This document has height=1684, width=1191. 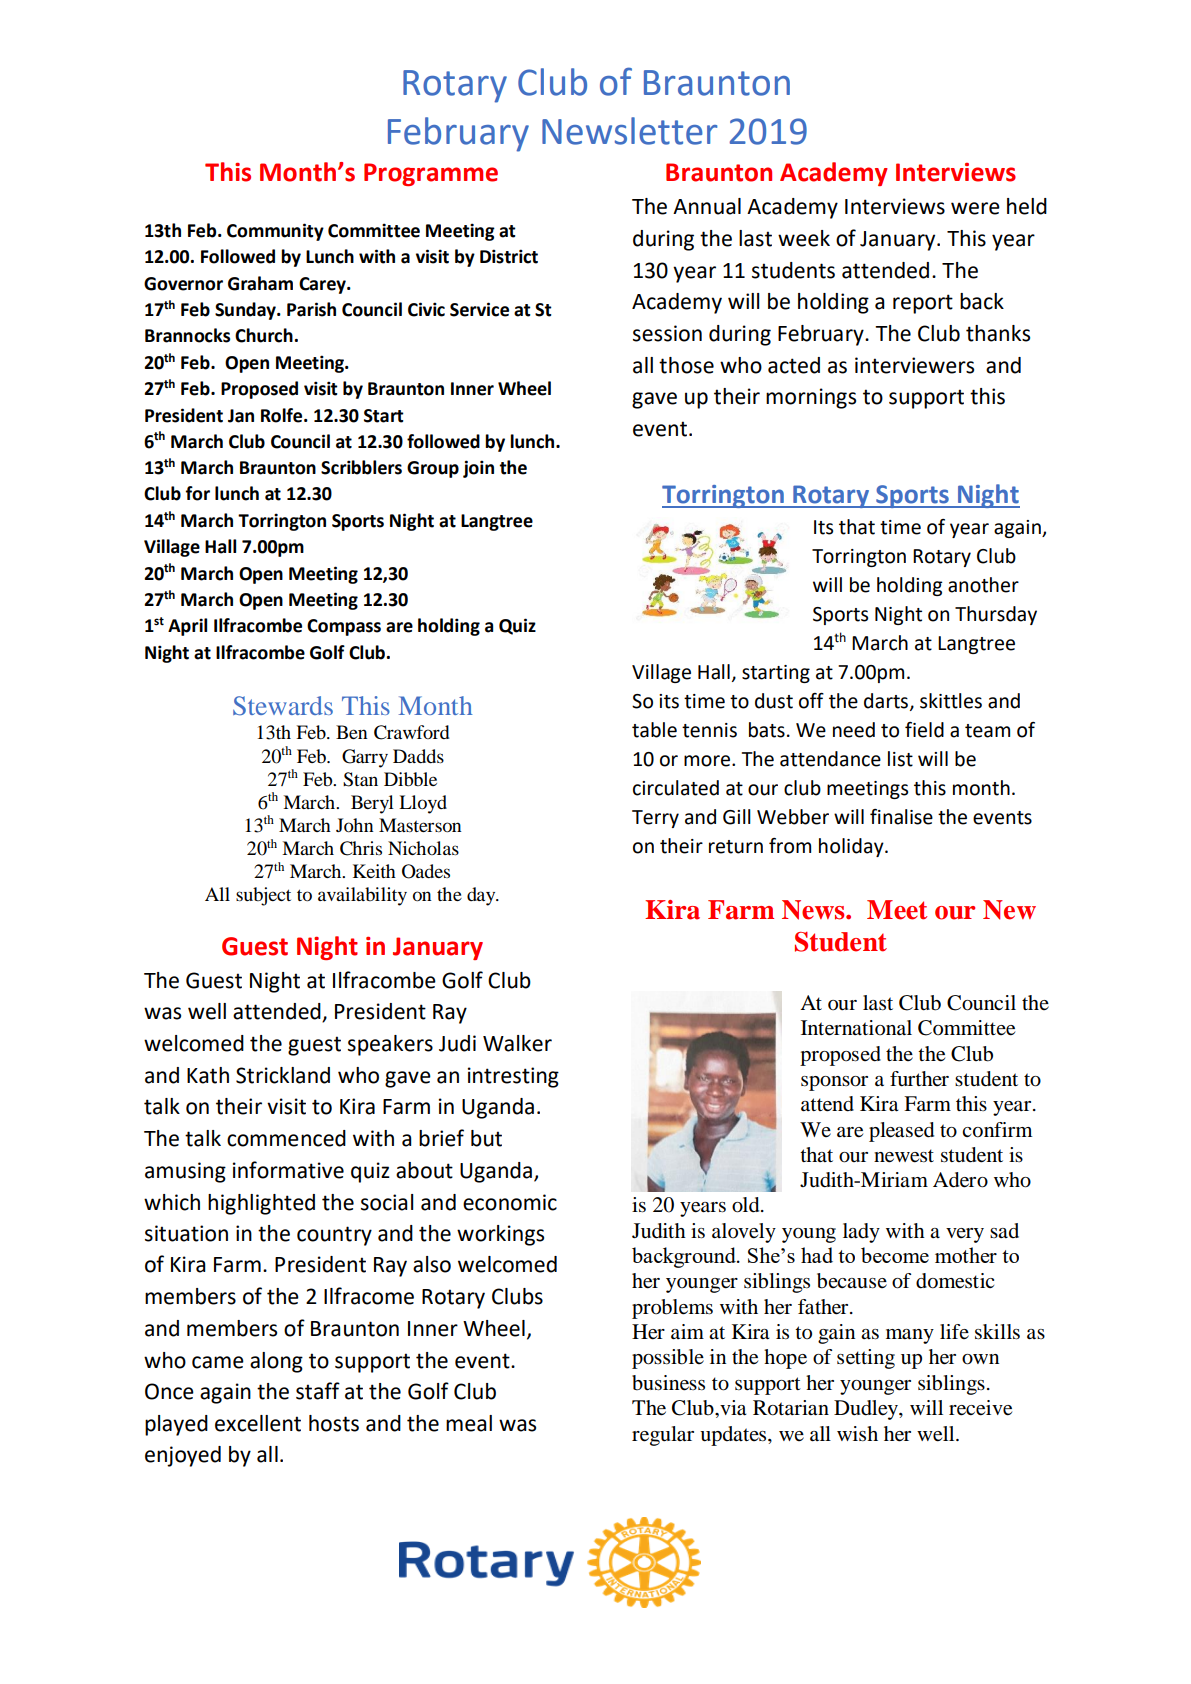 What do you see at coordinates (655, 819) in the document?
I see `Terry` at bounding box center [655, 819].
